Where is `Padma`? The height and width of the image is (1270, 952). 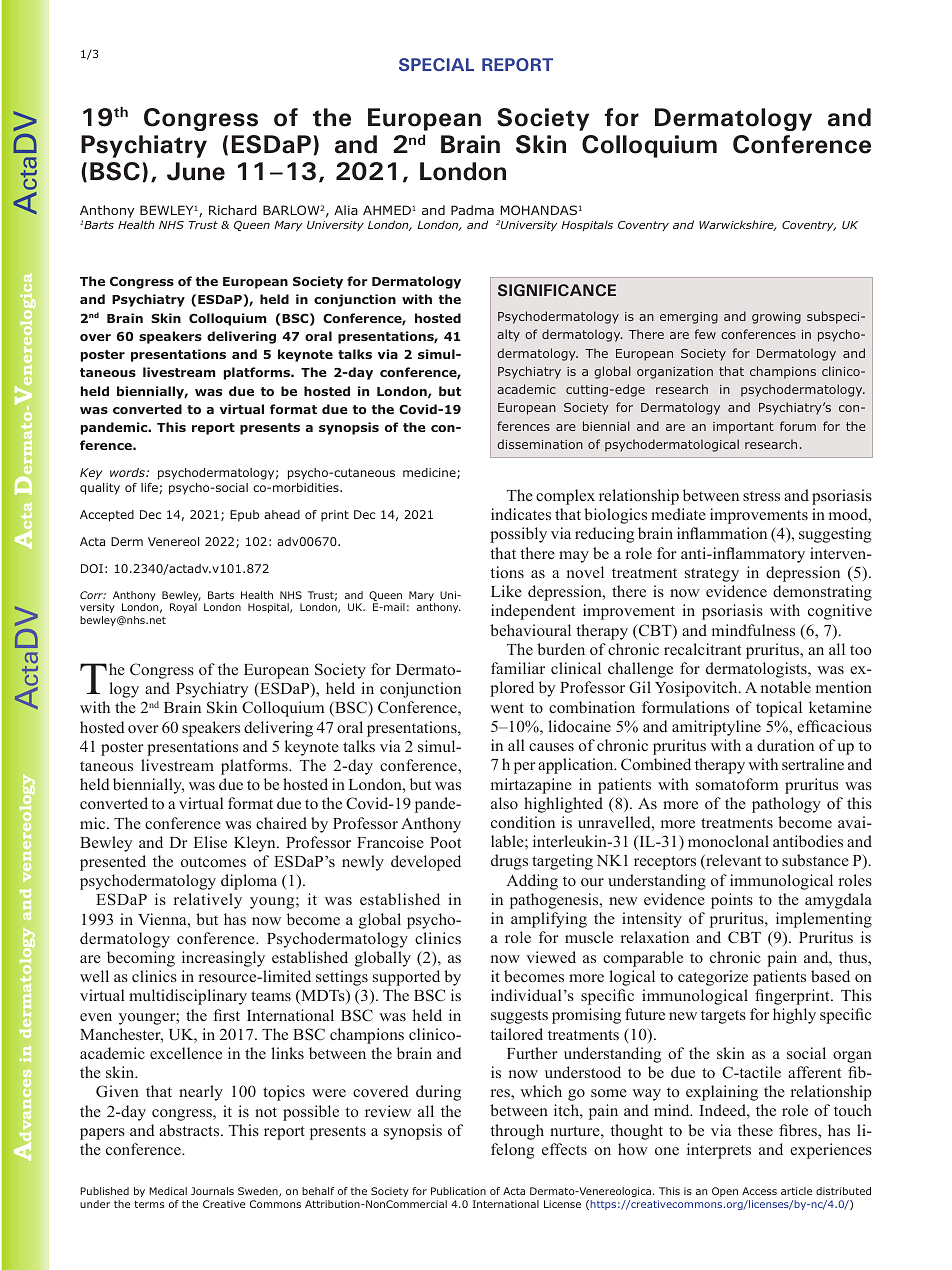 Padma is located at coordinates (472, 210).
